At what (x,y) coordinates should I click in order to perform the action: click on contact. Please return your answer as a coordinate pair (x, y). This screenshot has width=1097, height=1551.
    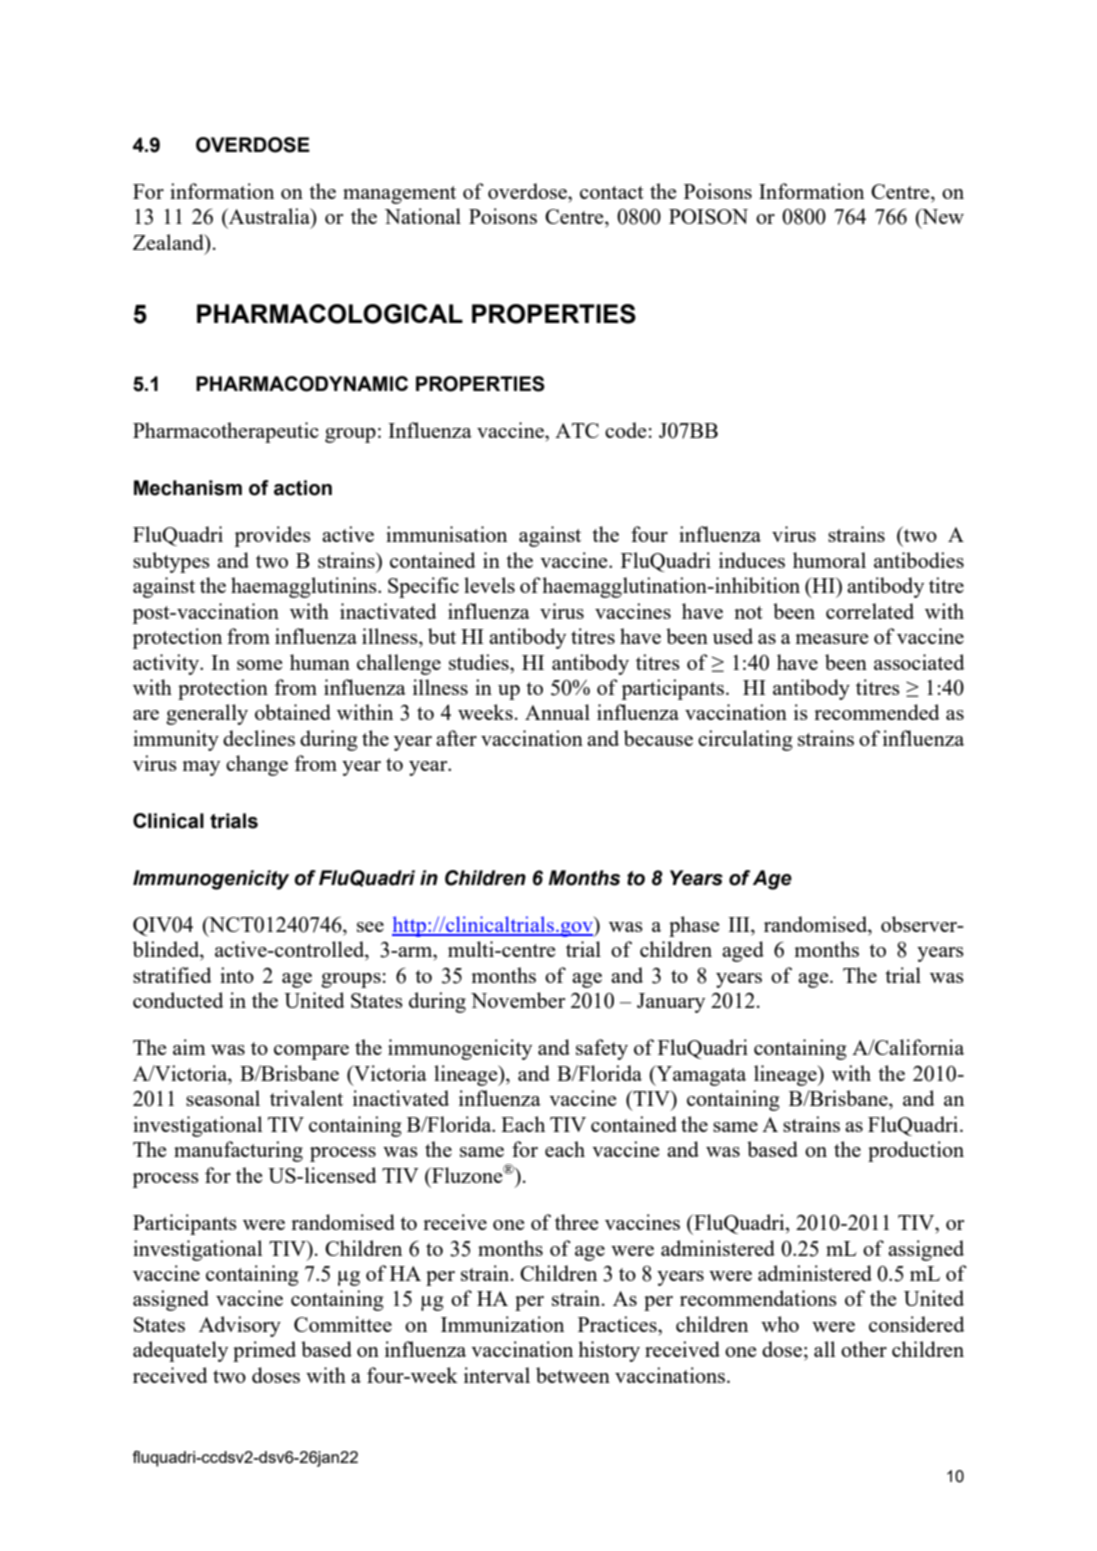
    Looking at the image, I should click on (612, 192).
